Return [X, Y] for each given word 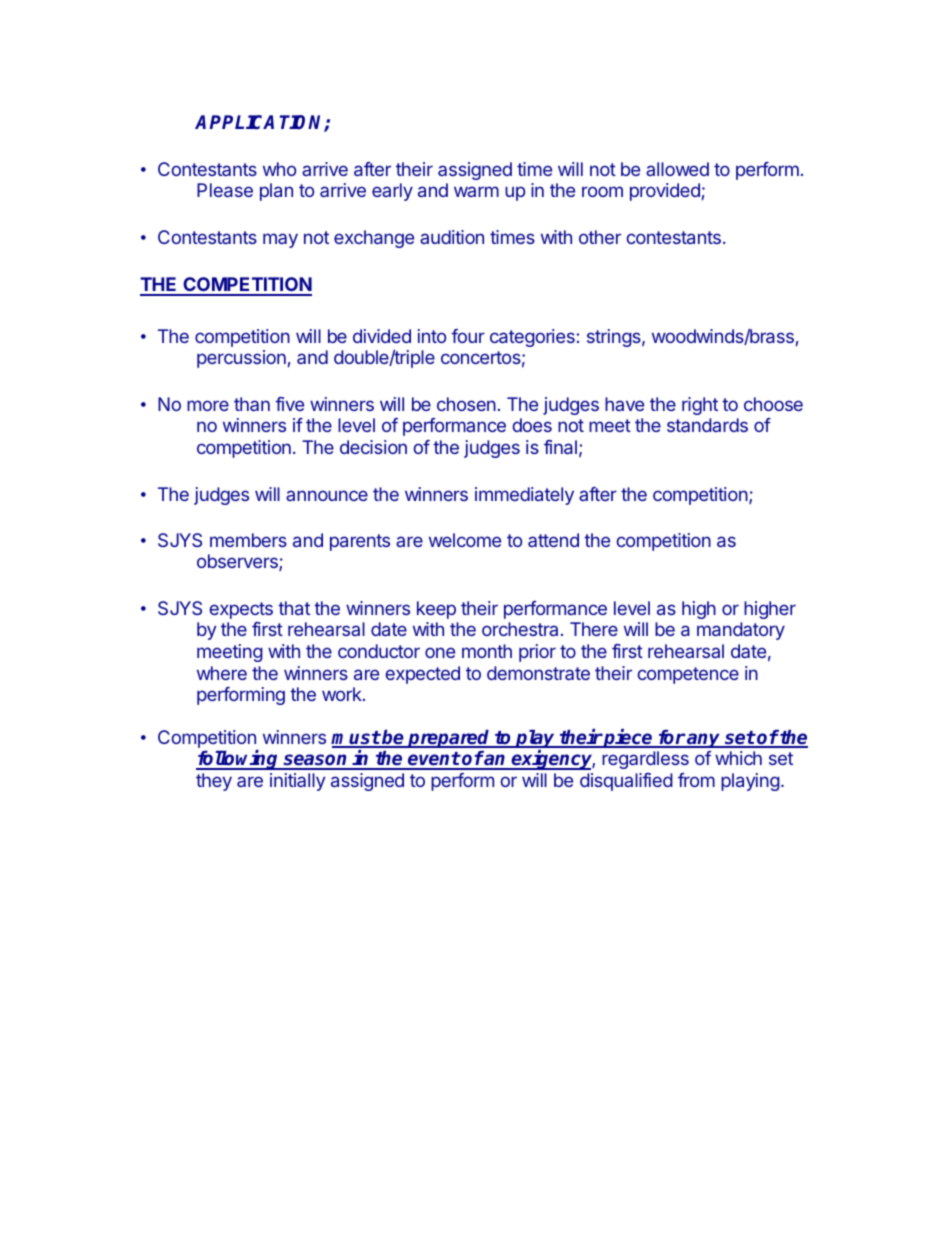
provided [665, 192]
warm [476, 191]
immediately [524, 496]
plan [276, 192]
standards [707, 425]
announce [327, 495]
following [238, 760]
